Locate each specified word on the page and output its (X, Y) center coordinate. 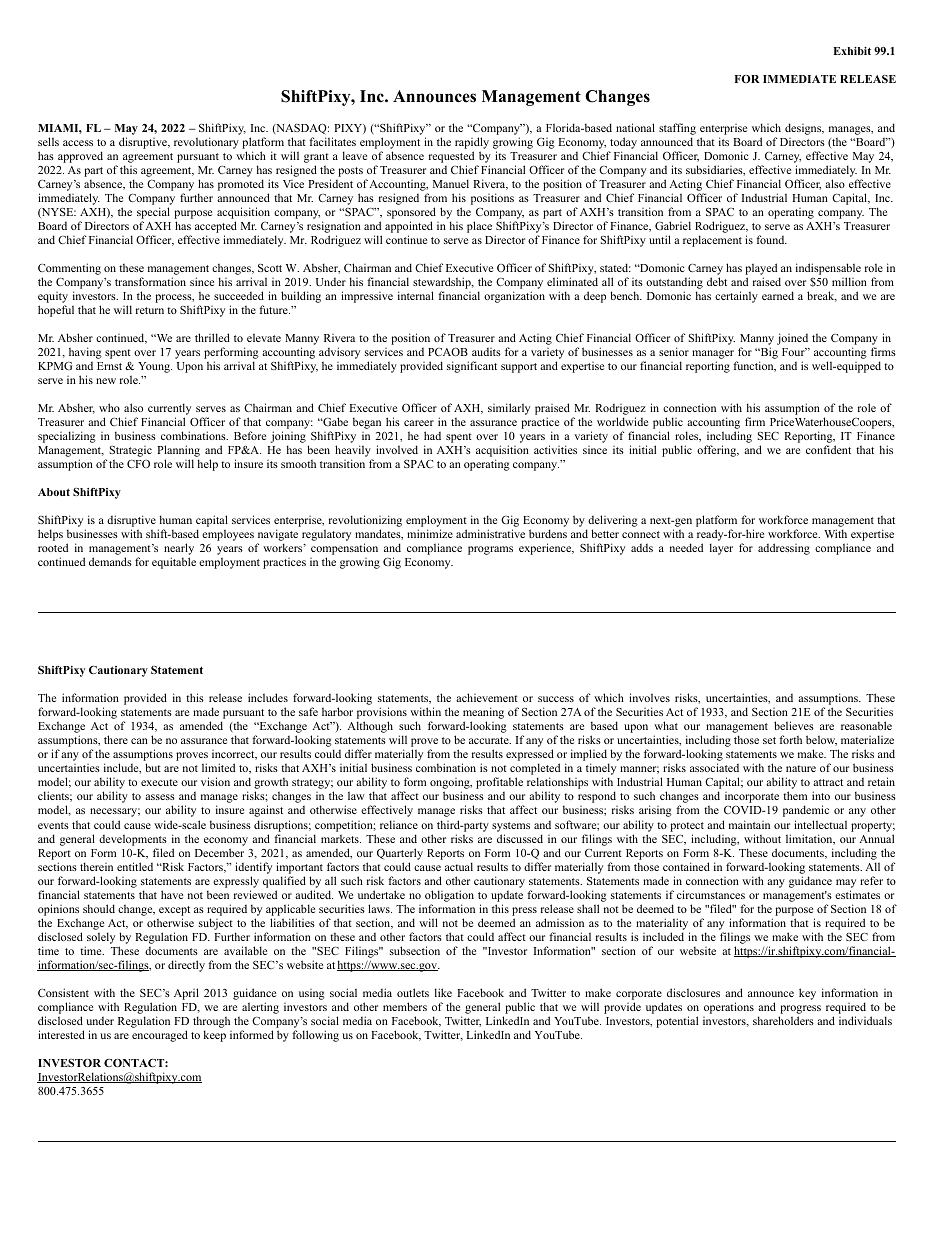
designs (804, 129)
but (153, 767)
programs (490, 550)
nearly (179, 550)
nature (801, 768)
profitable (499, 783)
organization (514, 297)
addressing (784, 549)
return (150, 310)
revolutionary (206, 143)
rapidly (472, 143)
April (186, 994)
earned (778, 295)
